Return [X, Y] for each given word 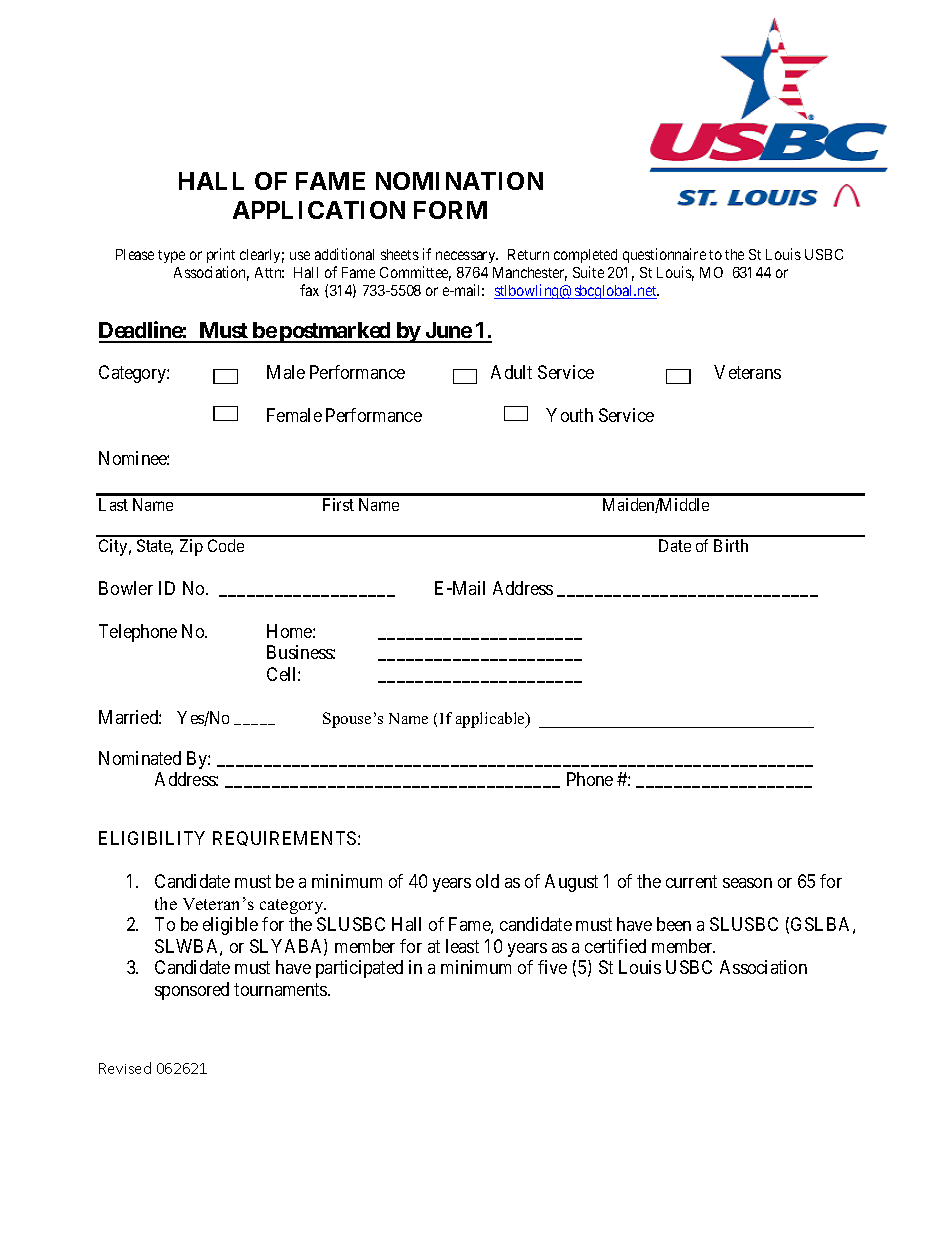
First [338, 504]
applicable [492, 720]
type [171, 256]
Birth [731, 545]
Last [113, 504]
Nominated [140, 758]
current [691, 882]
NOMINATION [459, 181]
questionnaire [664, 255]
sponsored [192, 991]
